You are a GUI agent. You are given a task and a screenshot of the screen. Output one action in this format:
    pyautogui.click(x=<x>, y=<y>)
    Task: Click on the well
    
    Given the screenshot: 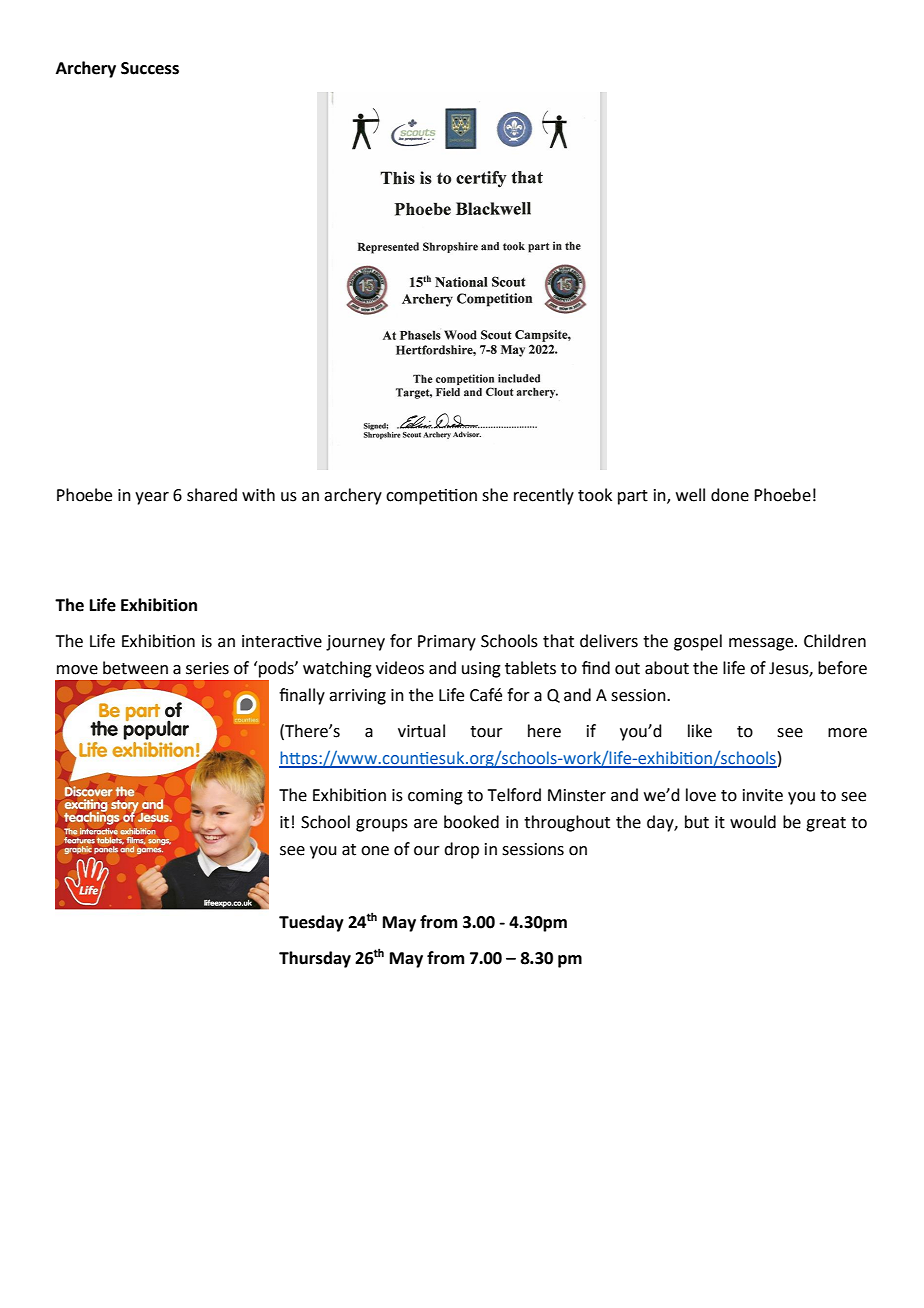 What is the action you would take?
    pyautogui.click(x=690, y=495)
